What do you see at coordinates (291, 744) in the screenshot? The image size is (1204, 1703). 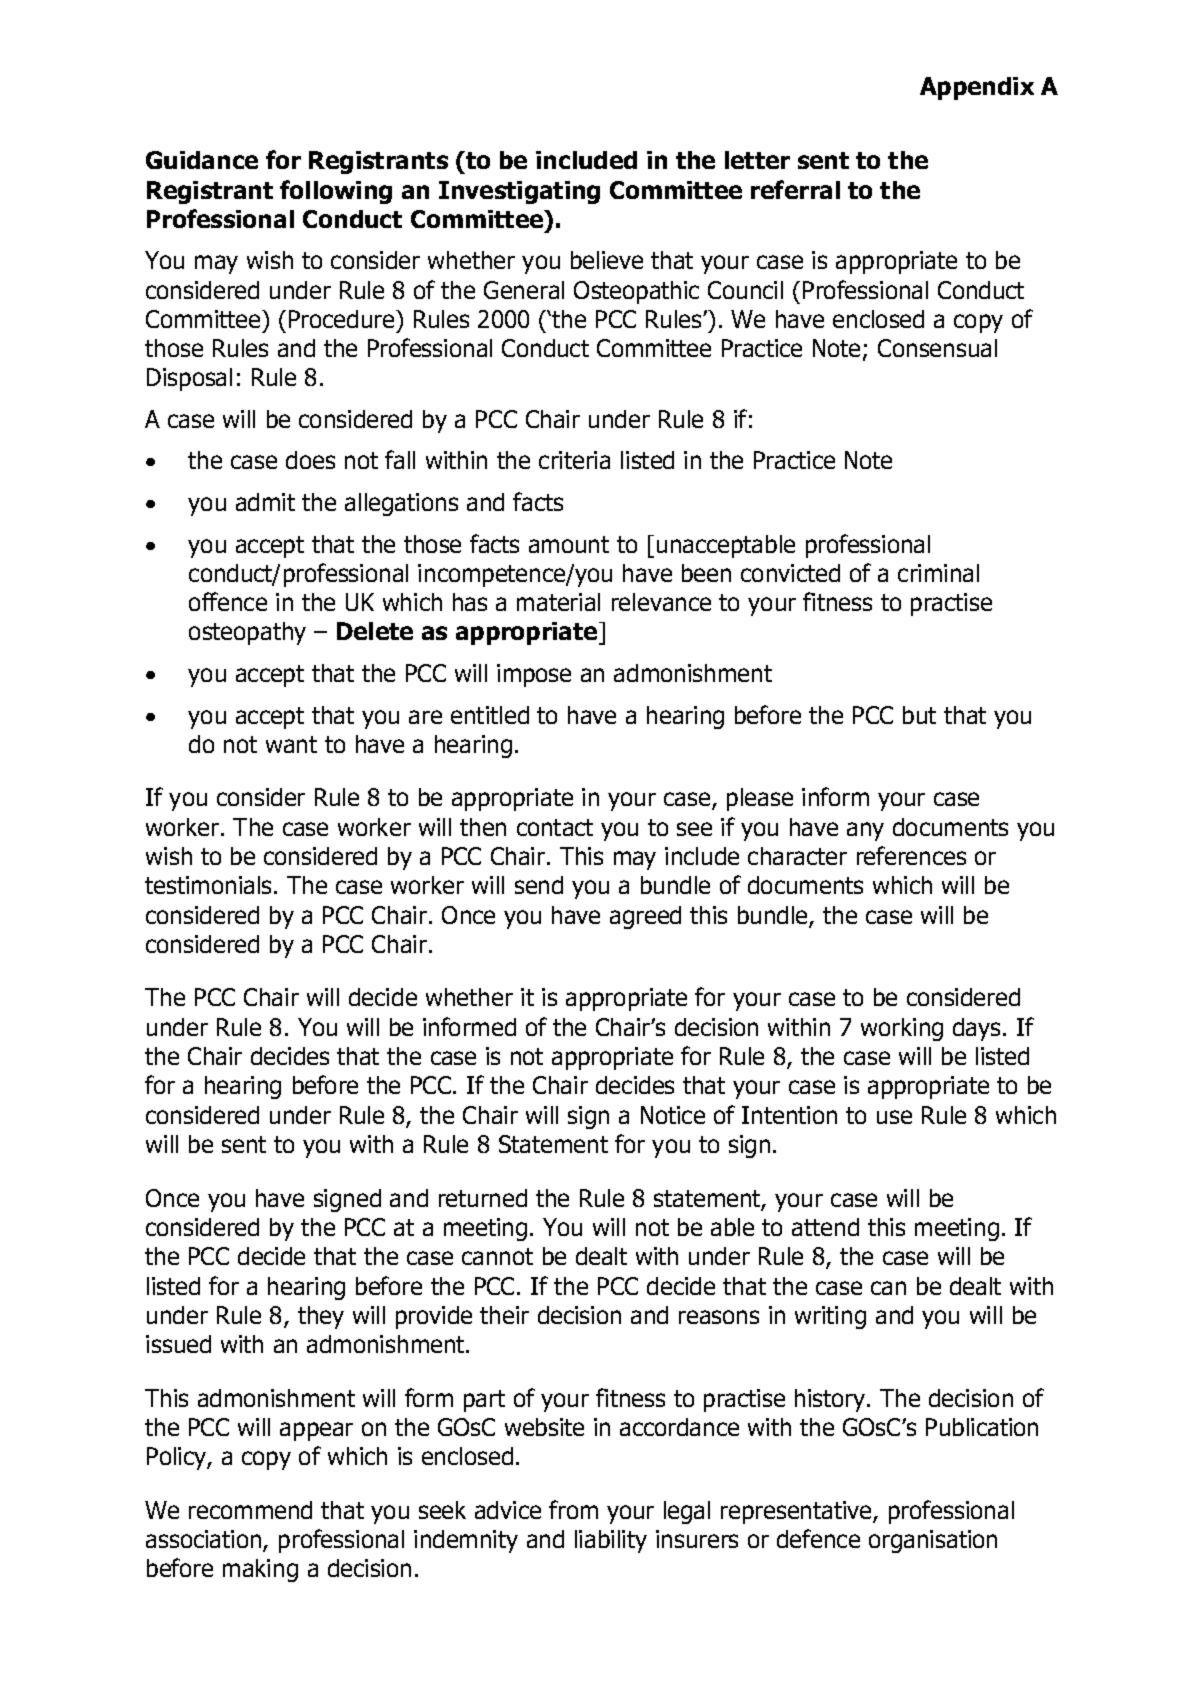 I see `want` at bounding box center [291, 744].
